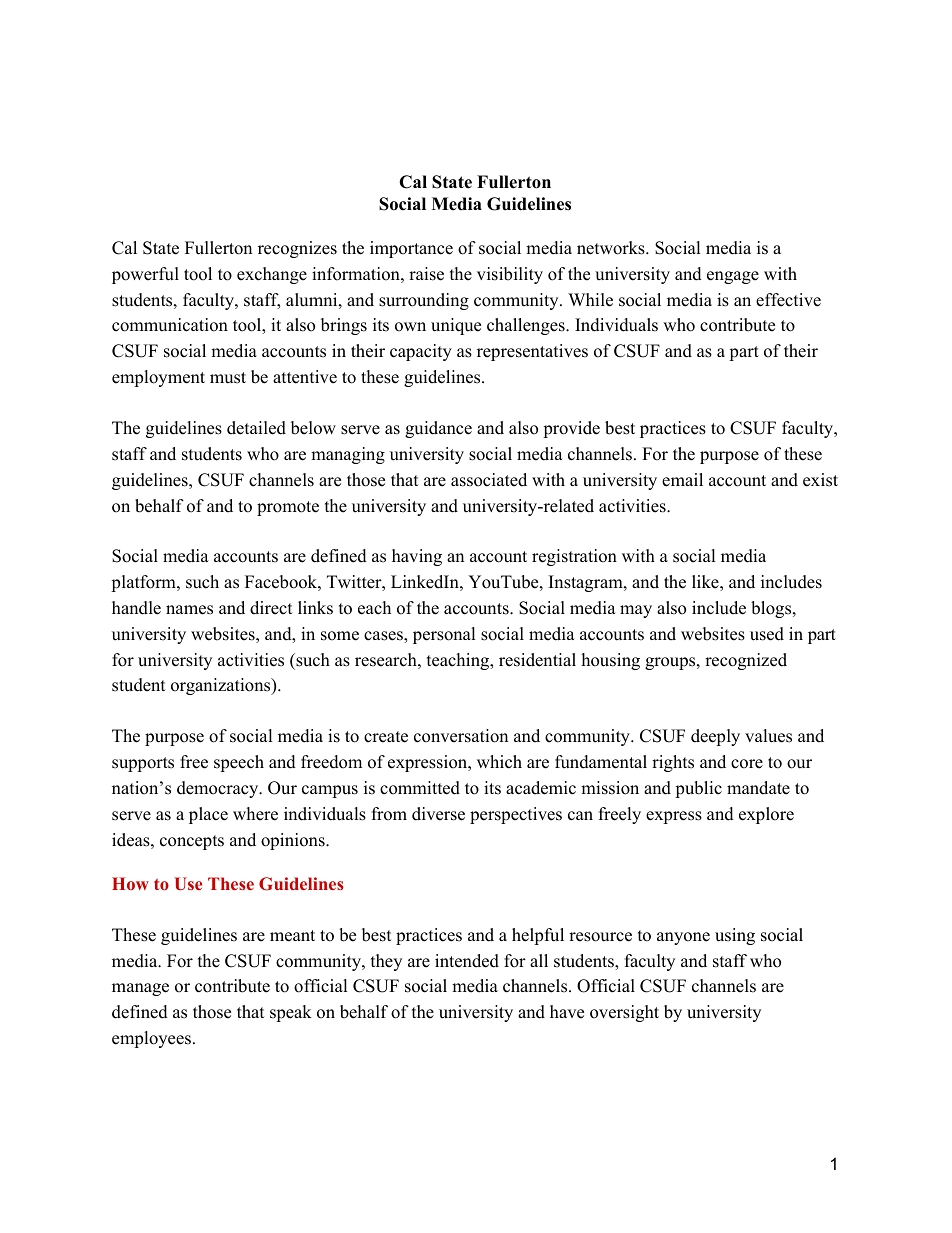  I want to click on exchange, so click(272, 275).
